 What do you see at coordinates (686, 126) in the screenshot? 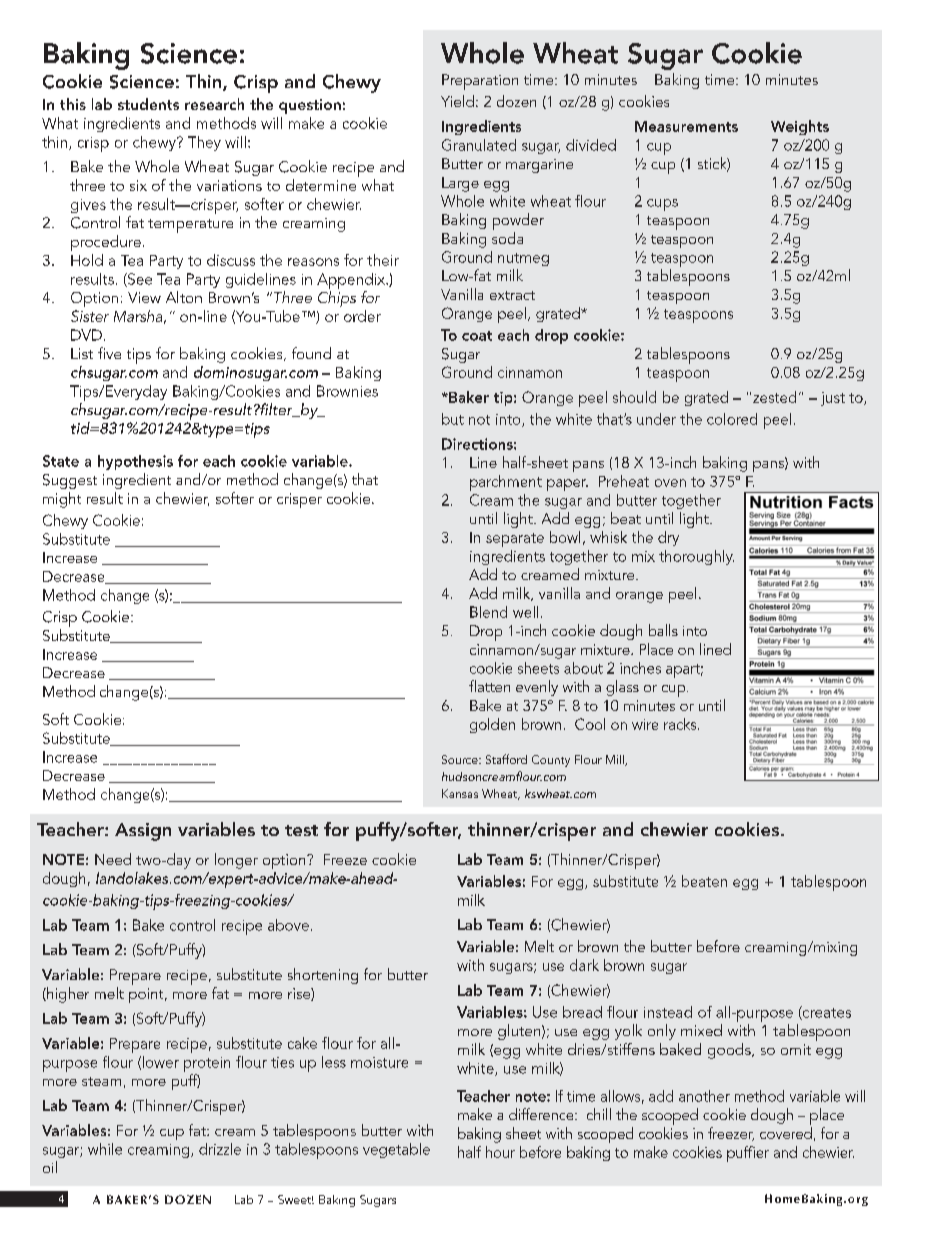
I see `Measurements` at bounding box center [686, 126].
